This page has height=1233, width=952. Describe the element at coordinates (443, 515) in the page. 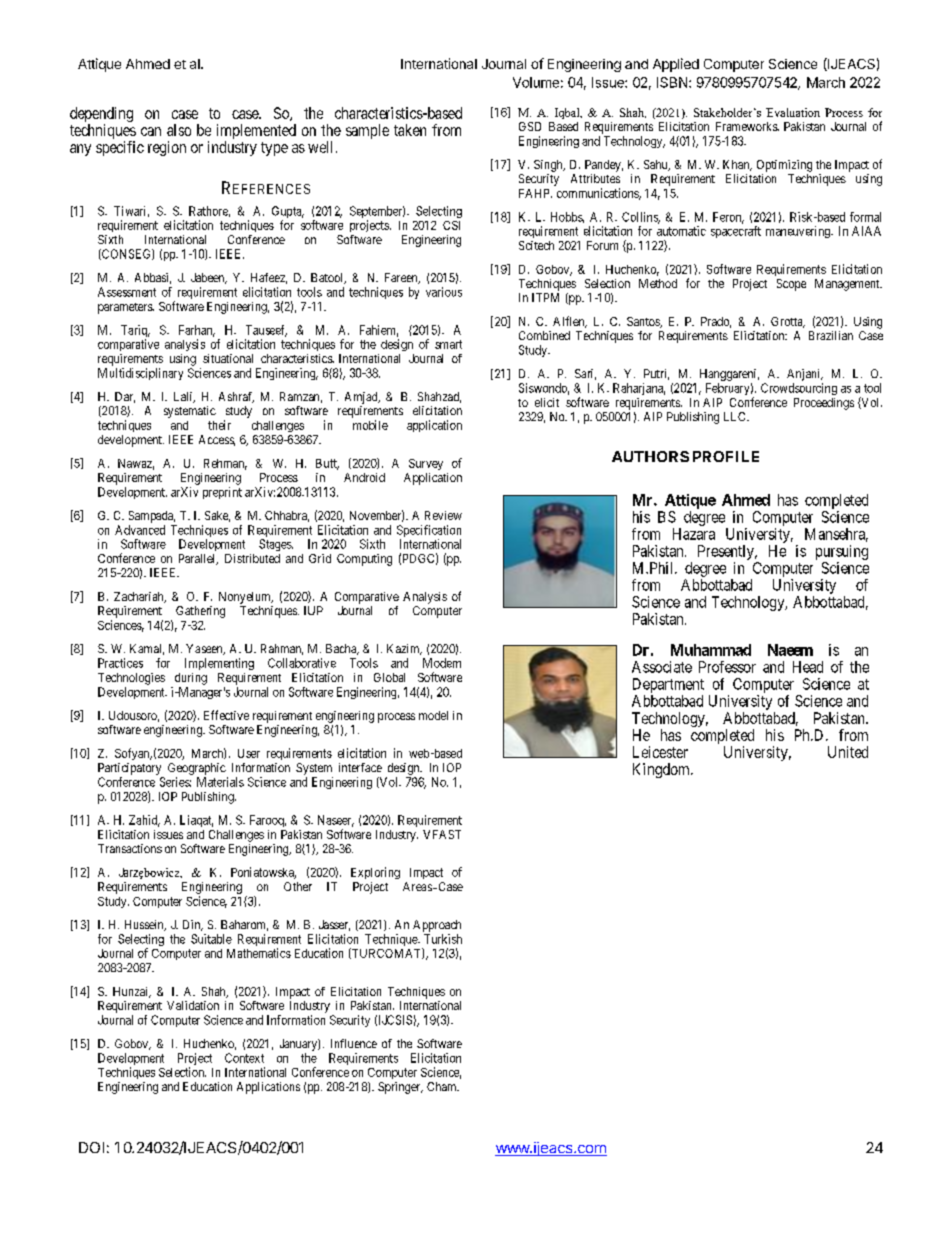

I see `Review` at that location.
